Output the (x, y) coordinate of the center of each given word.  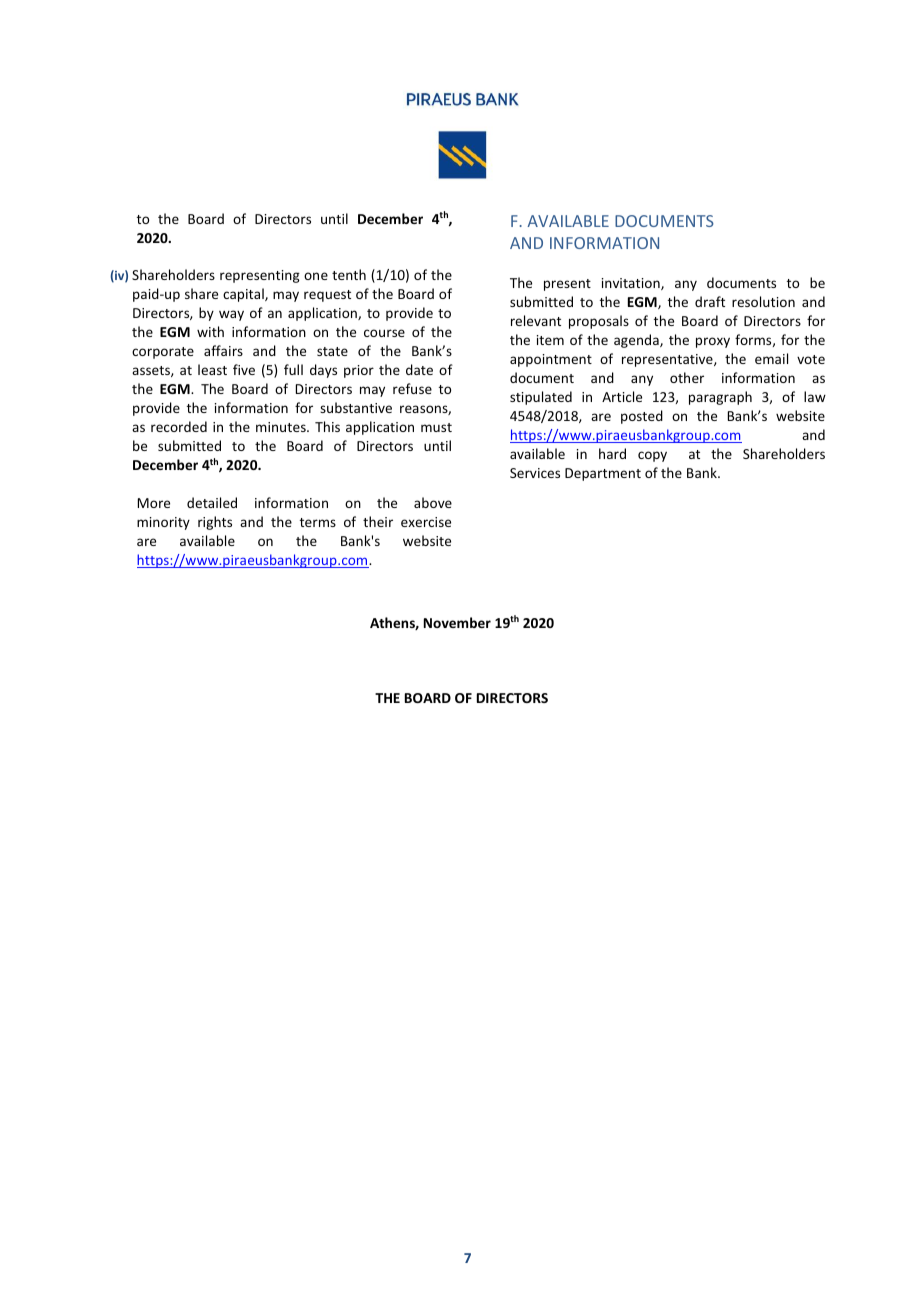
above (433, 502)
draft (710, 301)
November (457, 622)
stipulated (541, 398)
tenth (349, 274)
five (244, 369)
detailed (212, 502)
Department (603, 474)
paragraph (720, 398)
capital (244, 295)
